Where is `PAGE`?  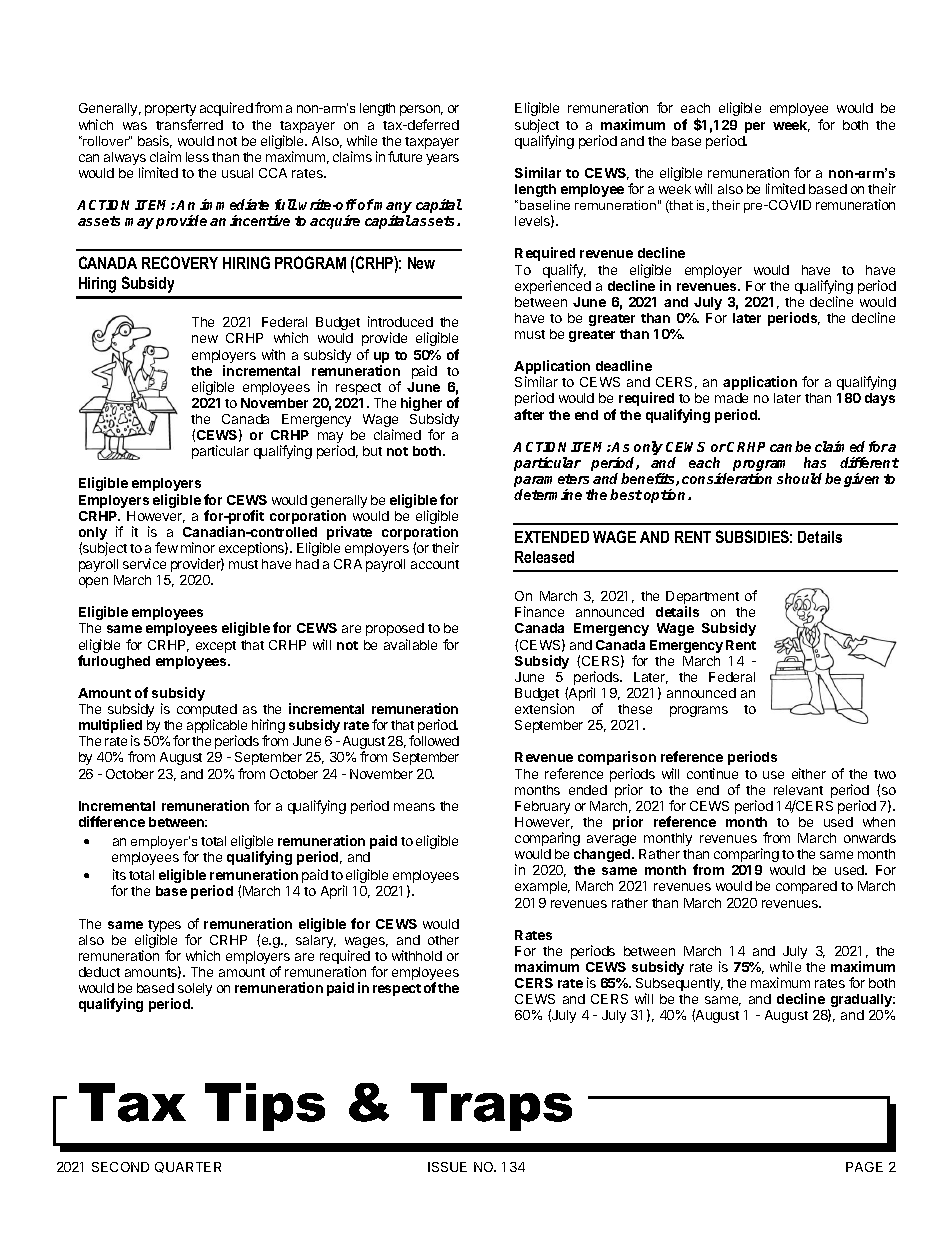 PAGE is located at coordinates (864, 1167).
